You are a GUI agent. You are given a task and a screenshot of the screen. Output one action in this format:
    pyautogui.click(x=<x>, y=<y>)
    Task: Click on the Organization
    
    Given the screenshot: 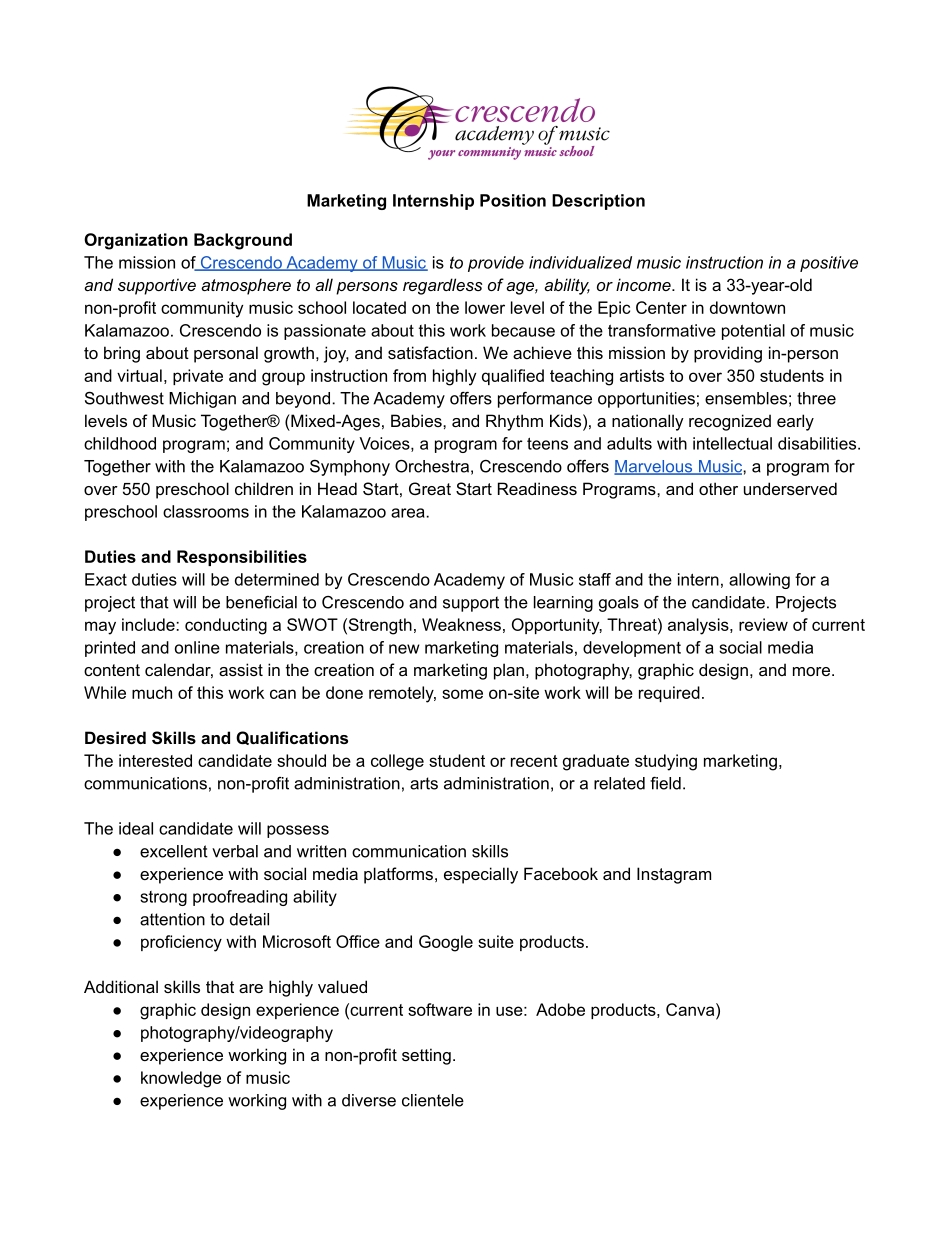 What is the action you would take?
    pyautogui.click(x=136, y=241)
